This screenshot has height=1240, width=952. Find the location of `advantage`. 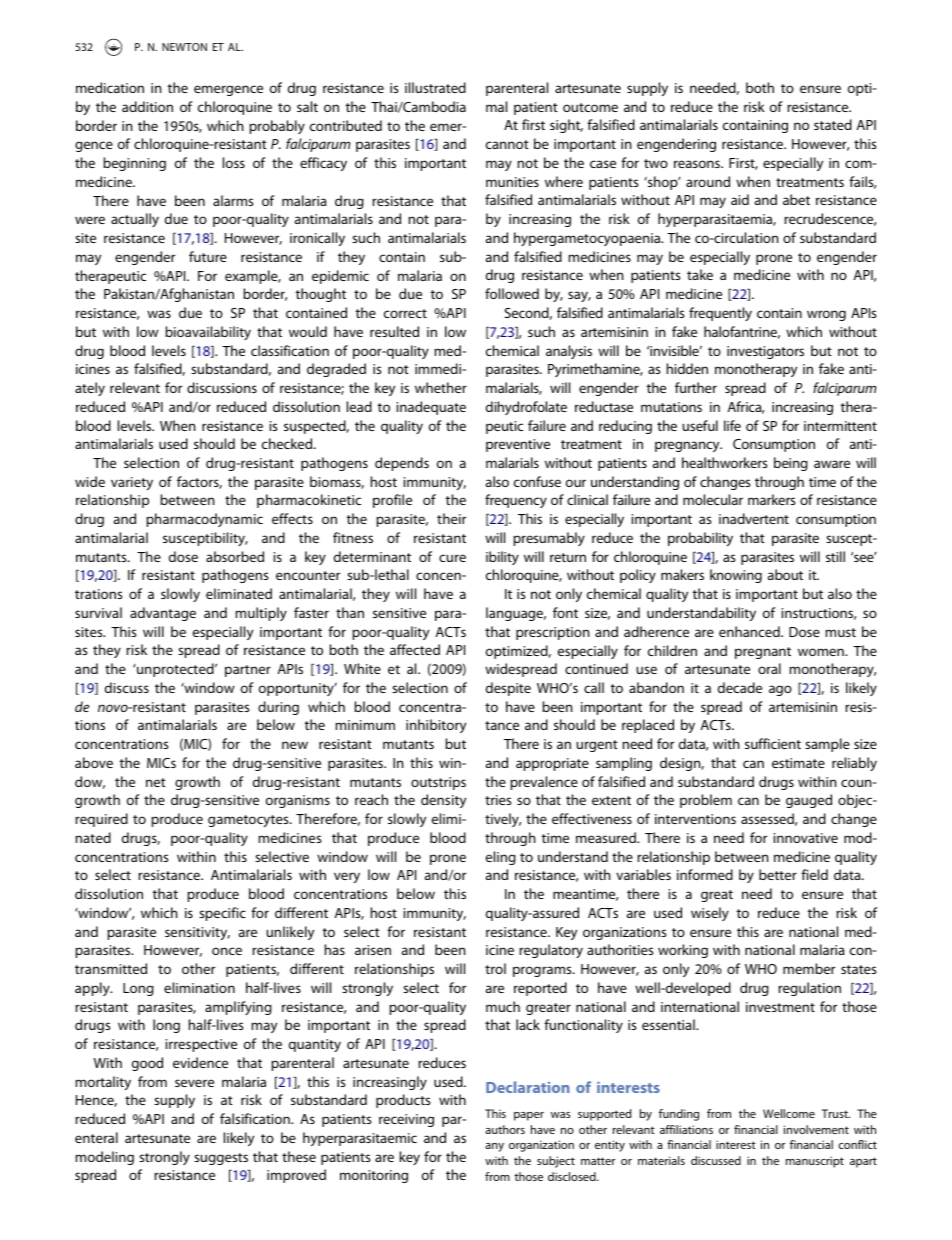

advantage is located at coordinates (163, 614).
